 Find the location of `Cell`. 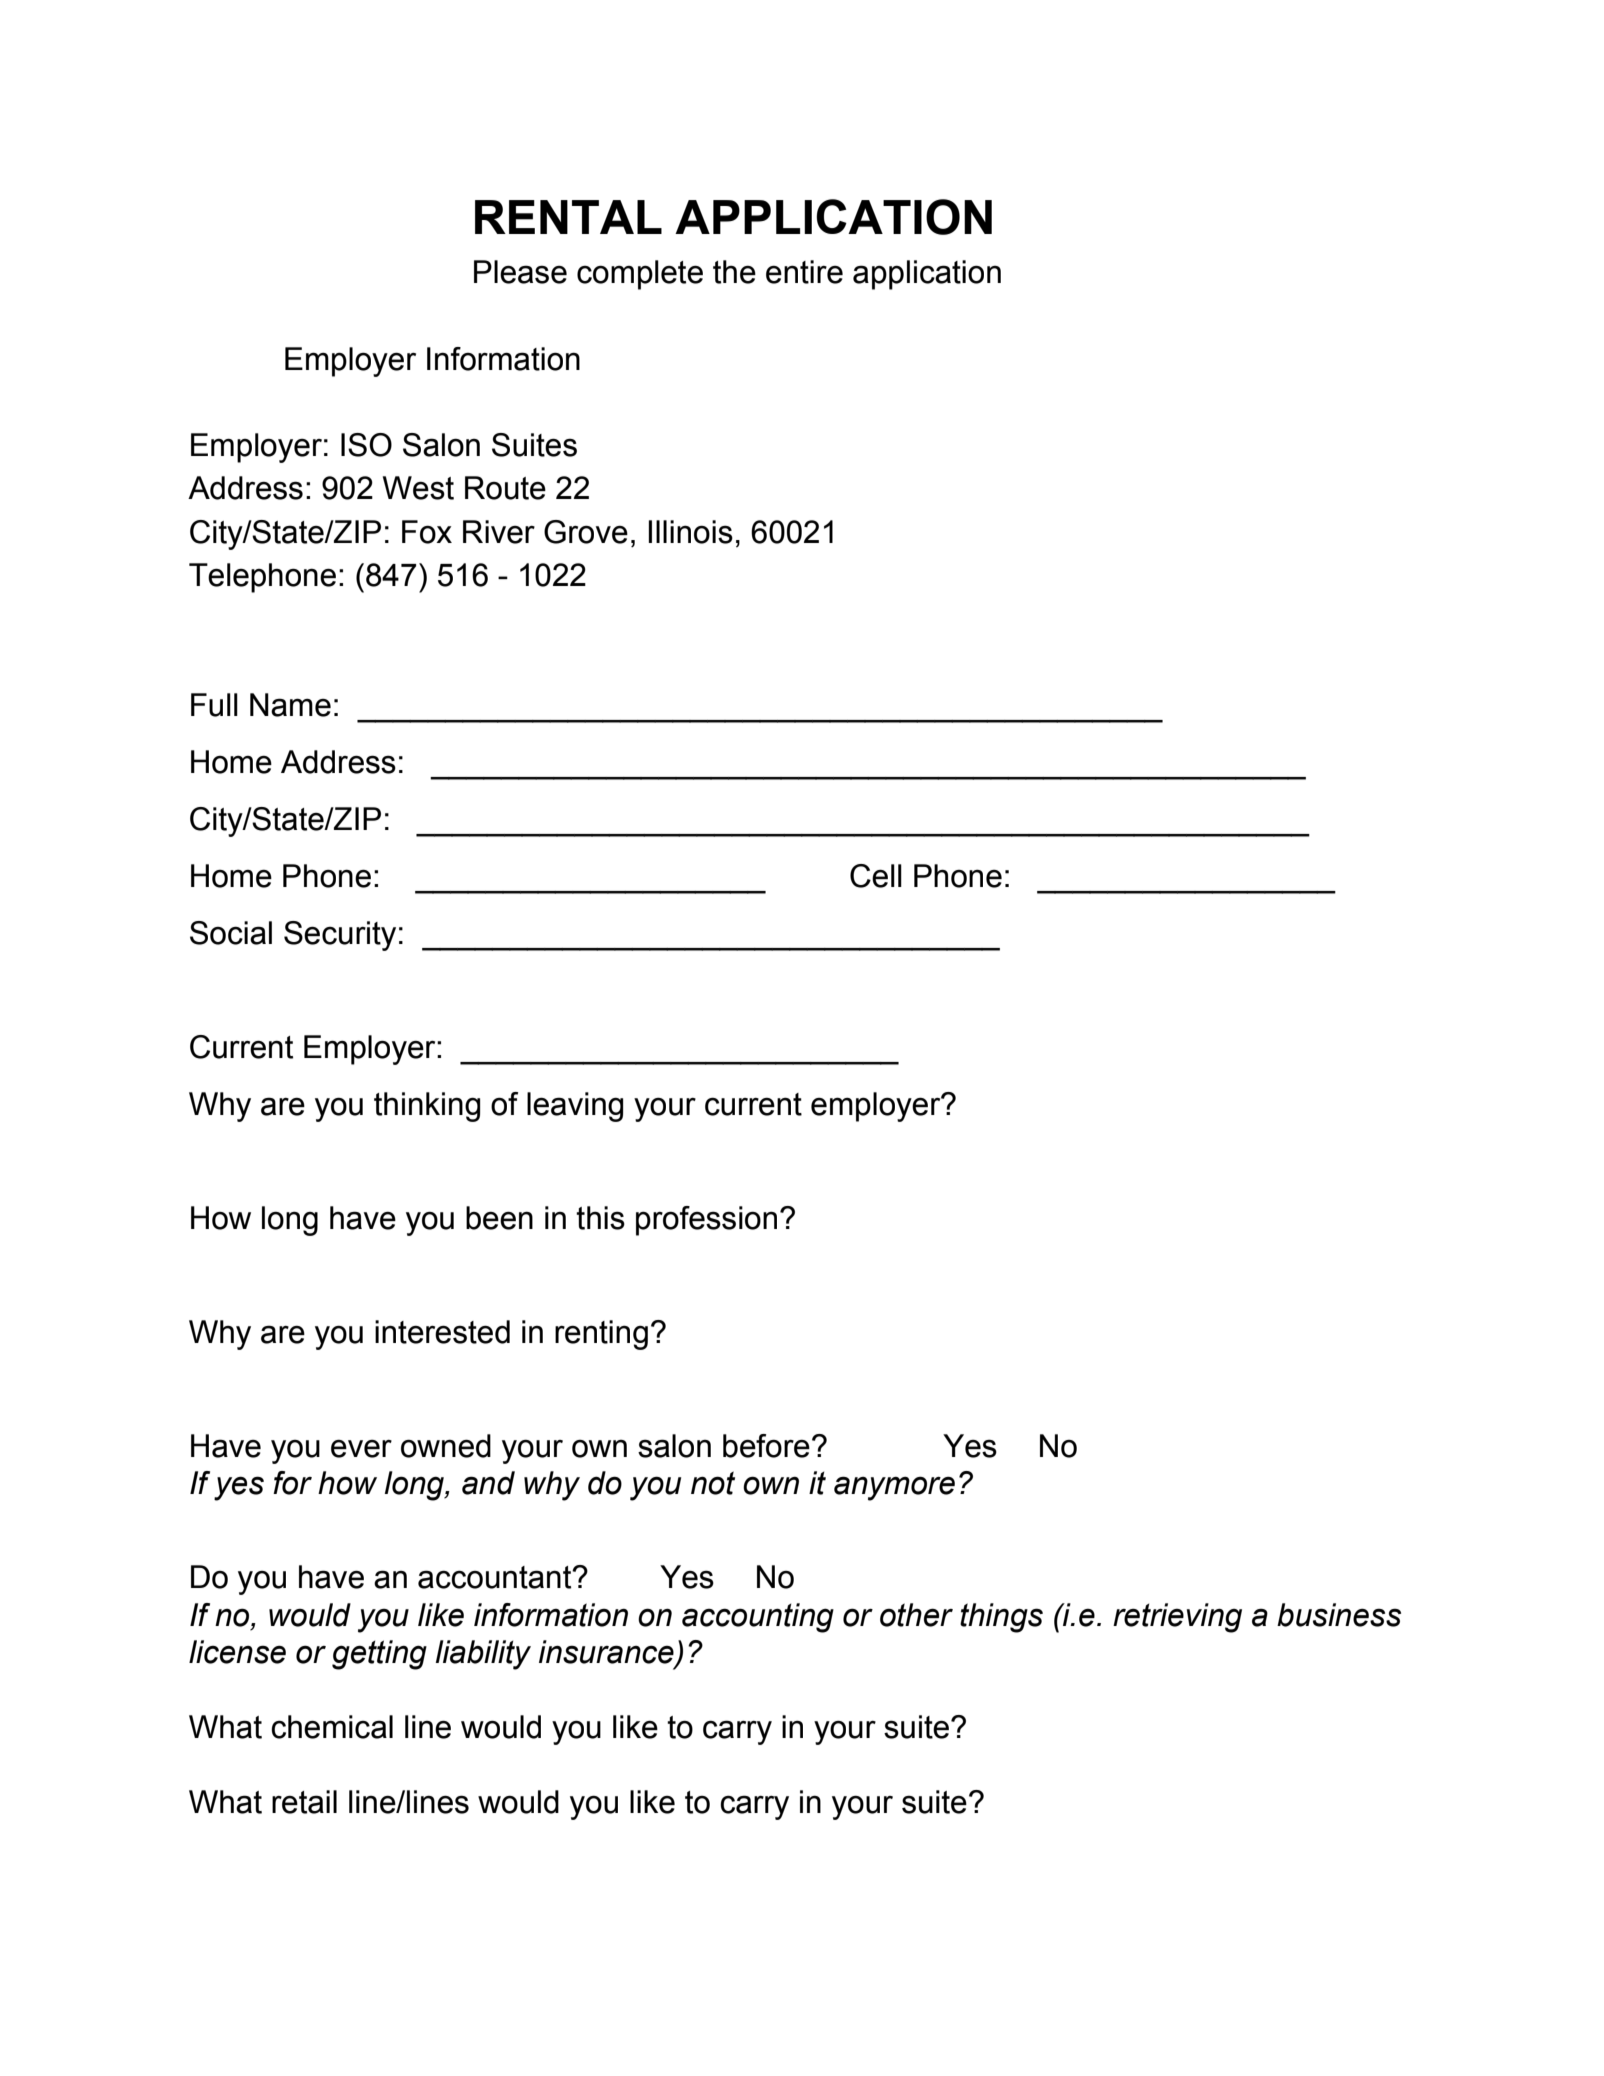

Cell is located at coordinates (876, 876).
